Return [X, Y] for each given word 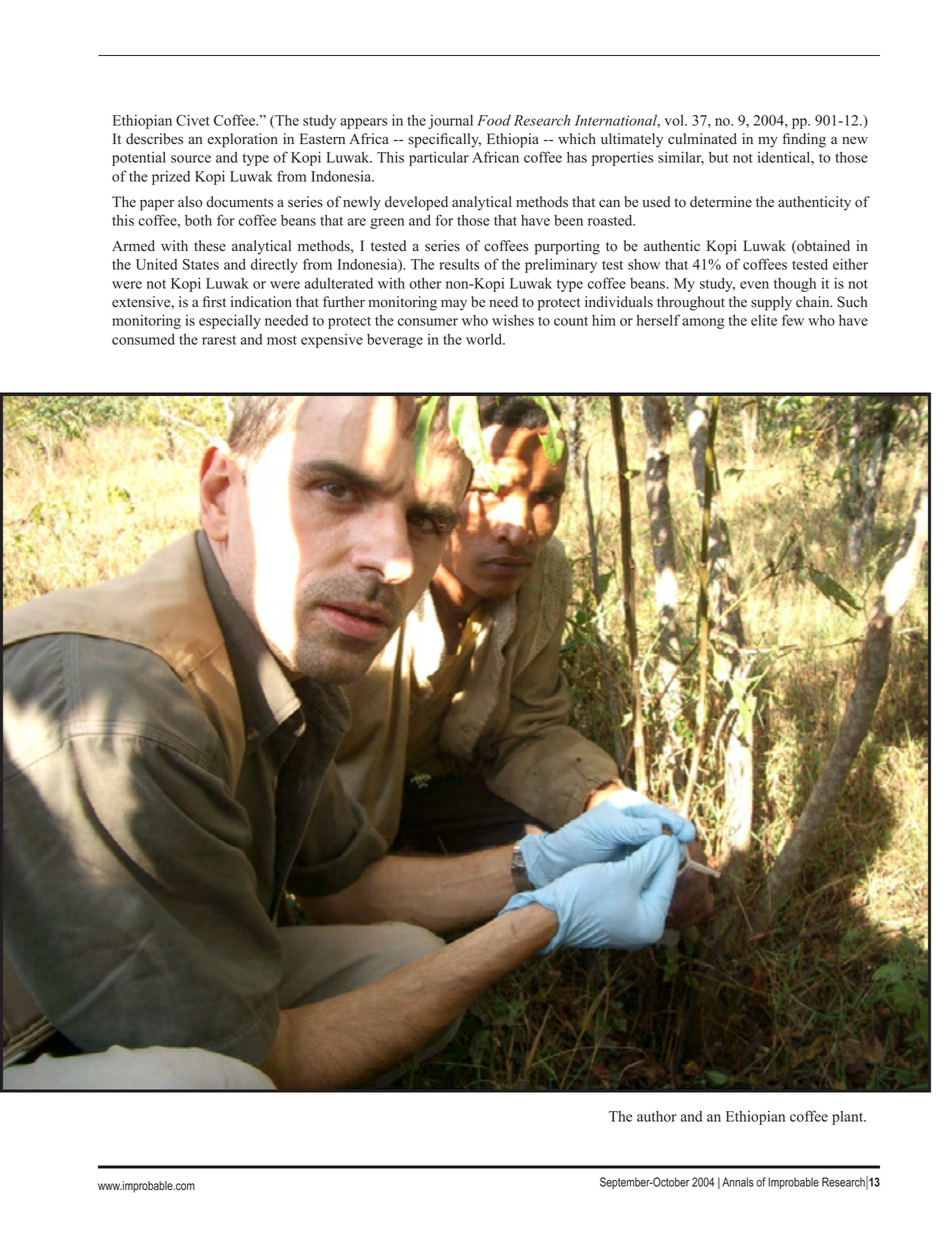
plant [849, 1118]
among [703, 323]
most [282, 340]
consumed [143, 339]
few [793, 320]
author [657, 1116]
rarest [219, 340]
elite [764, 320]
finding [804, 140]
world [485, 339]
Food [494, 120]
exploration [242, 140]
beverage [395, 341]
